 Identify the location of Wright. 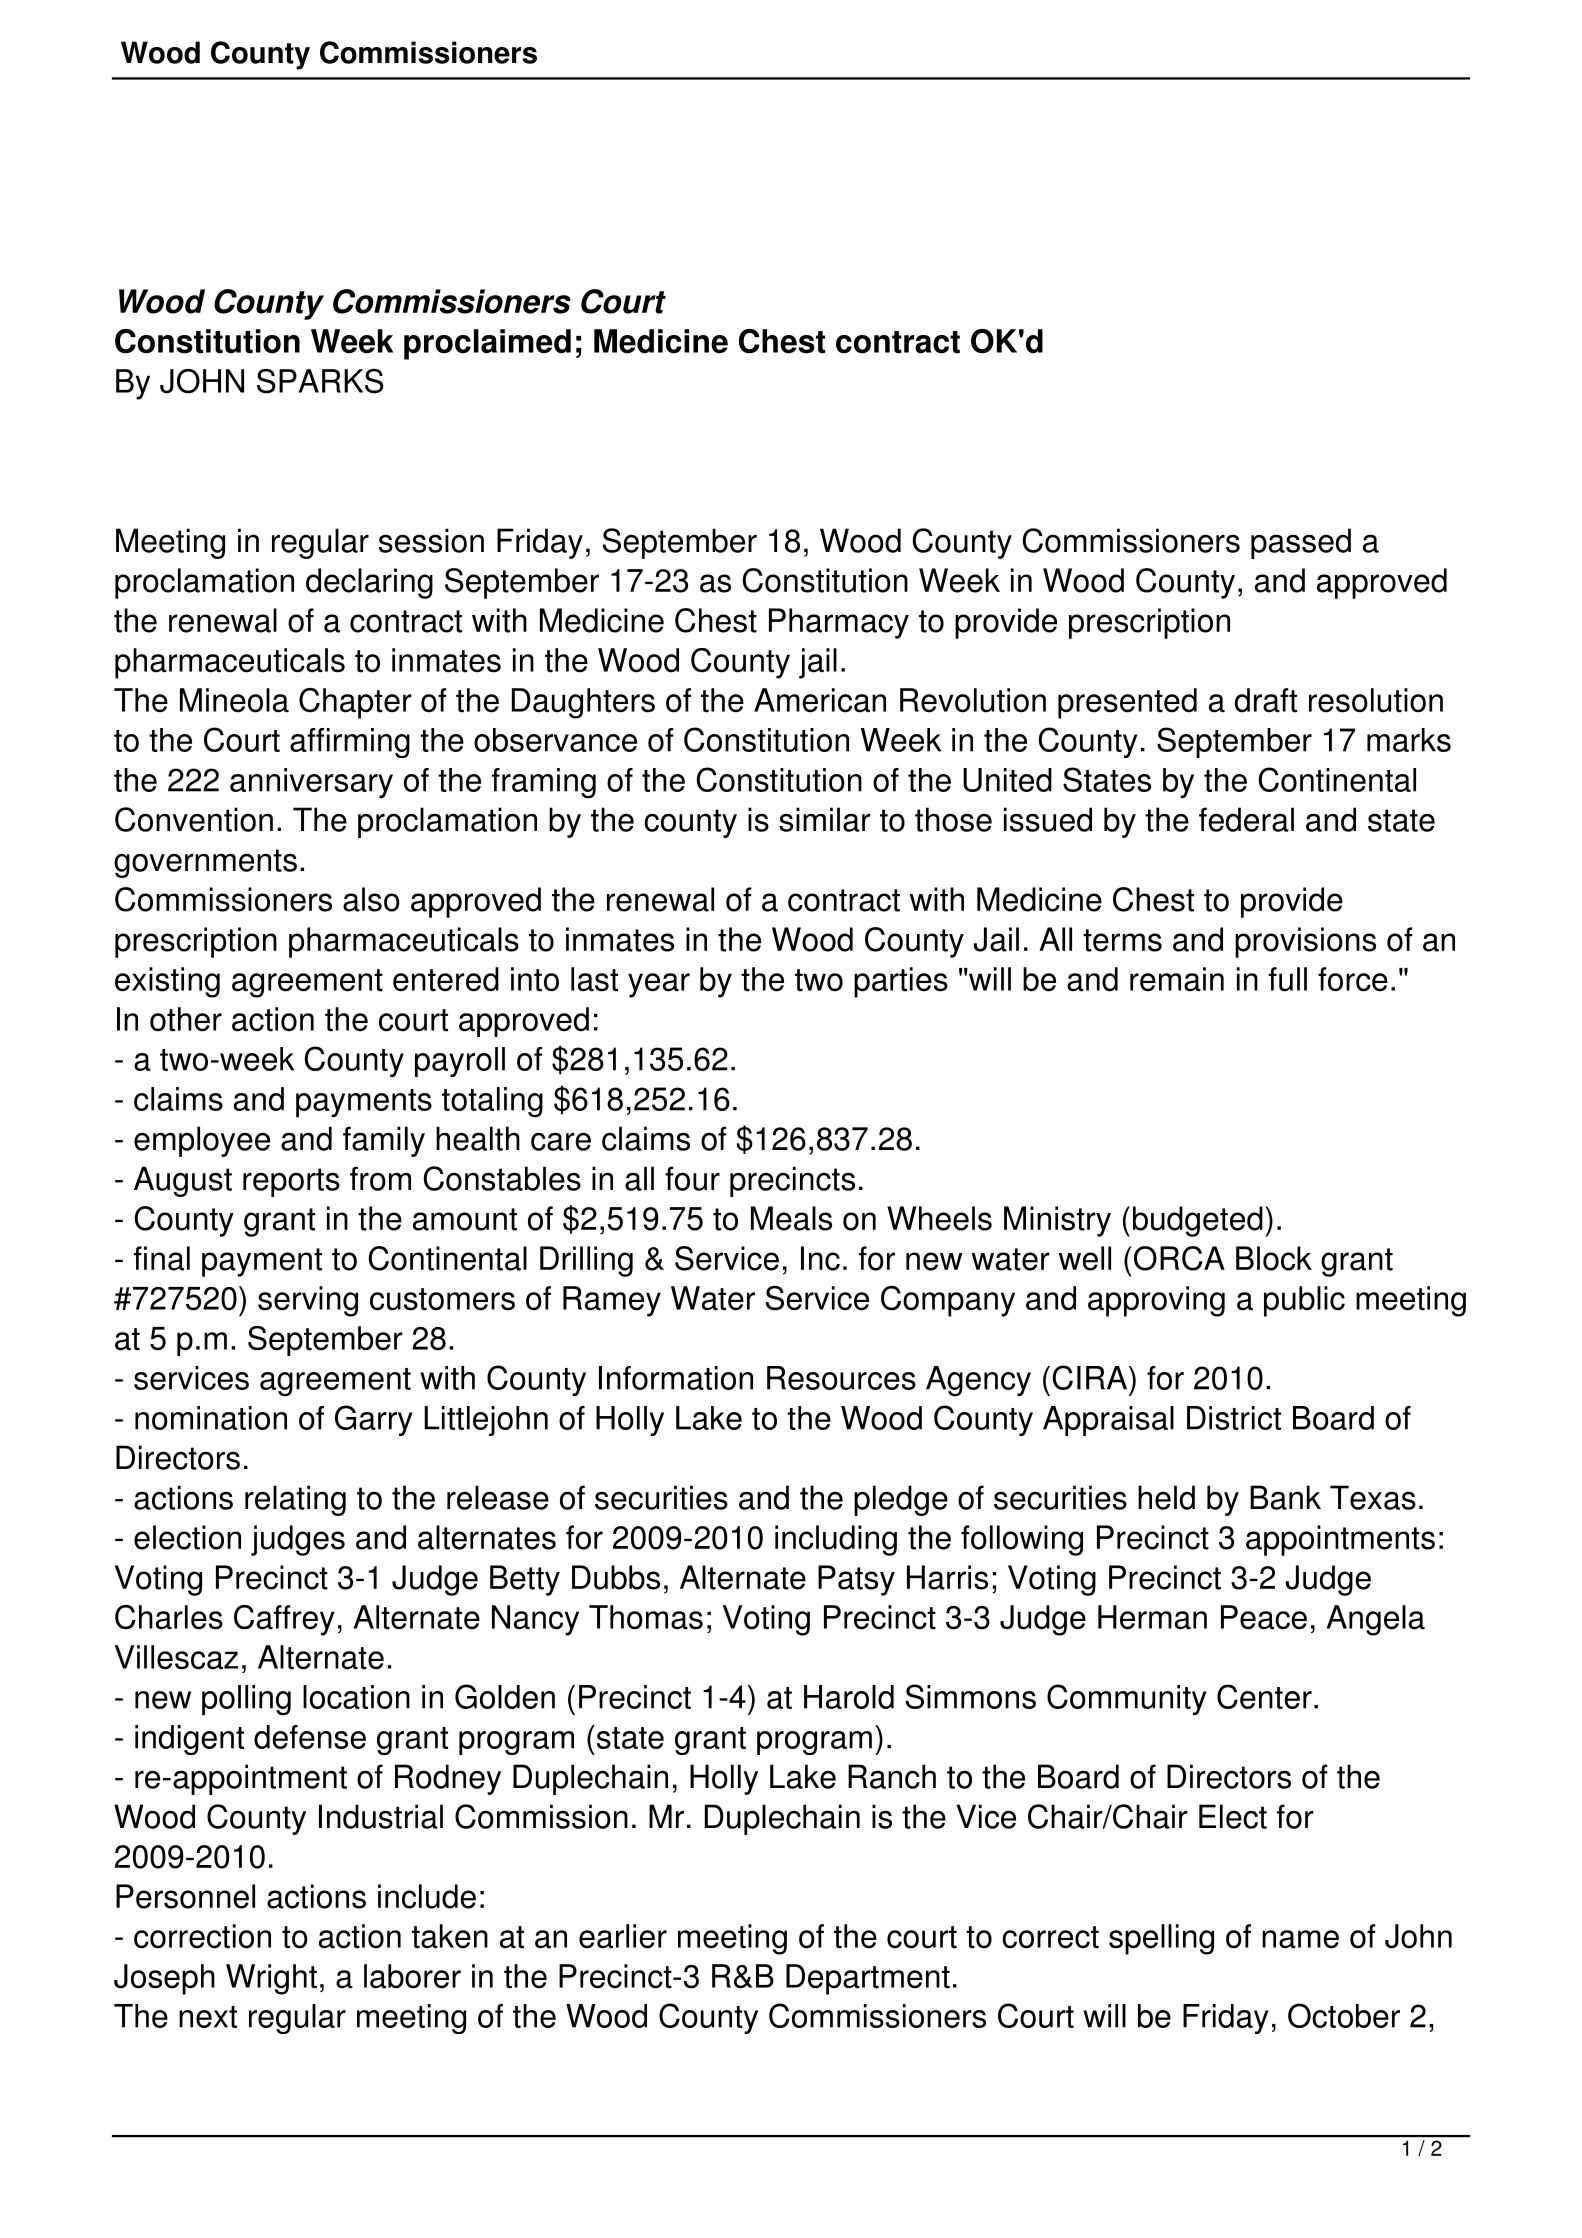
(271, 1979).
